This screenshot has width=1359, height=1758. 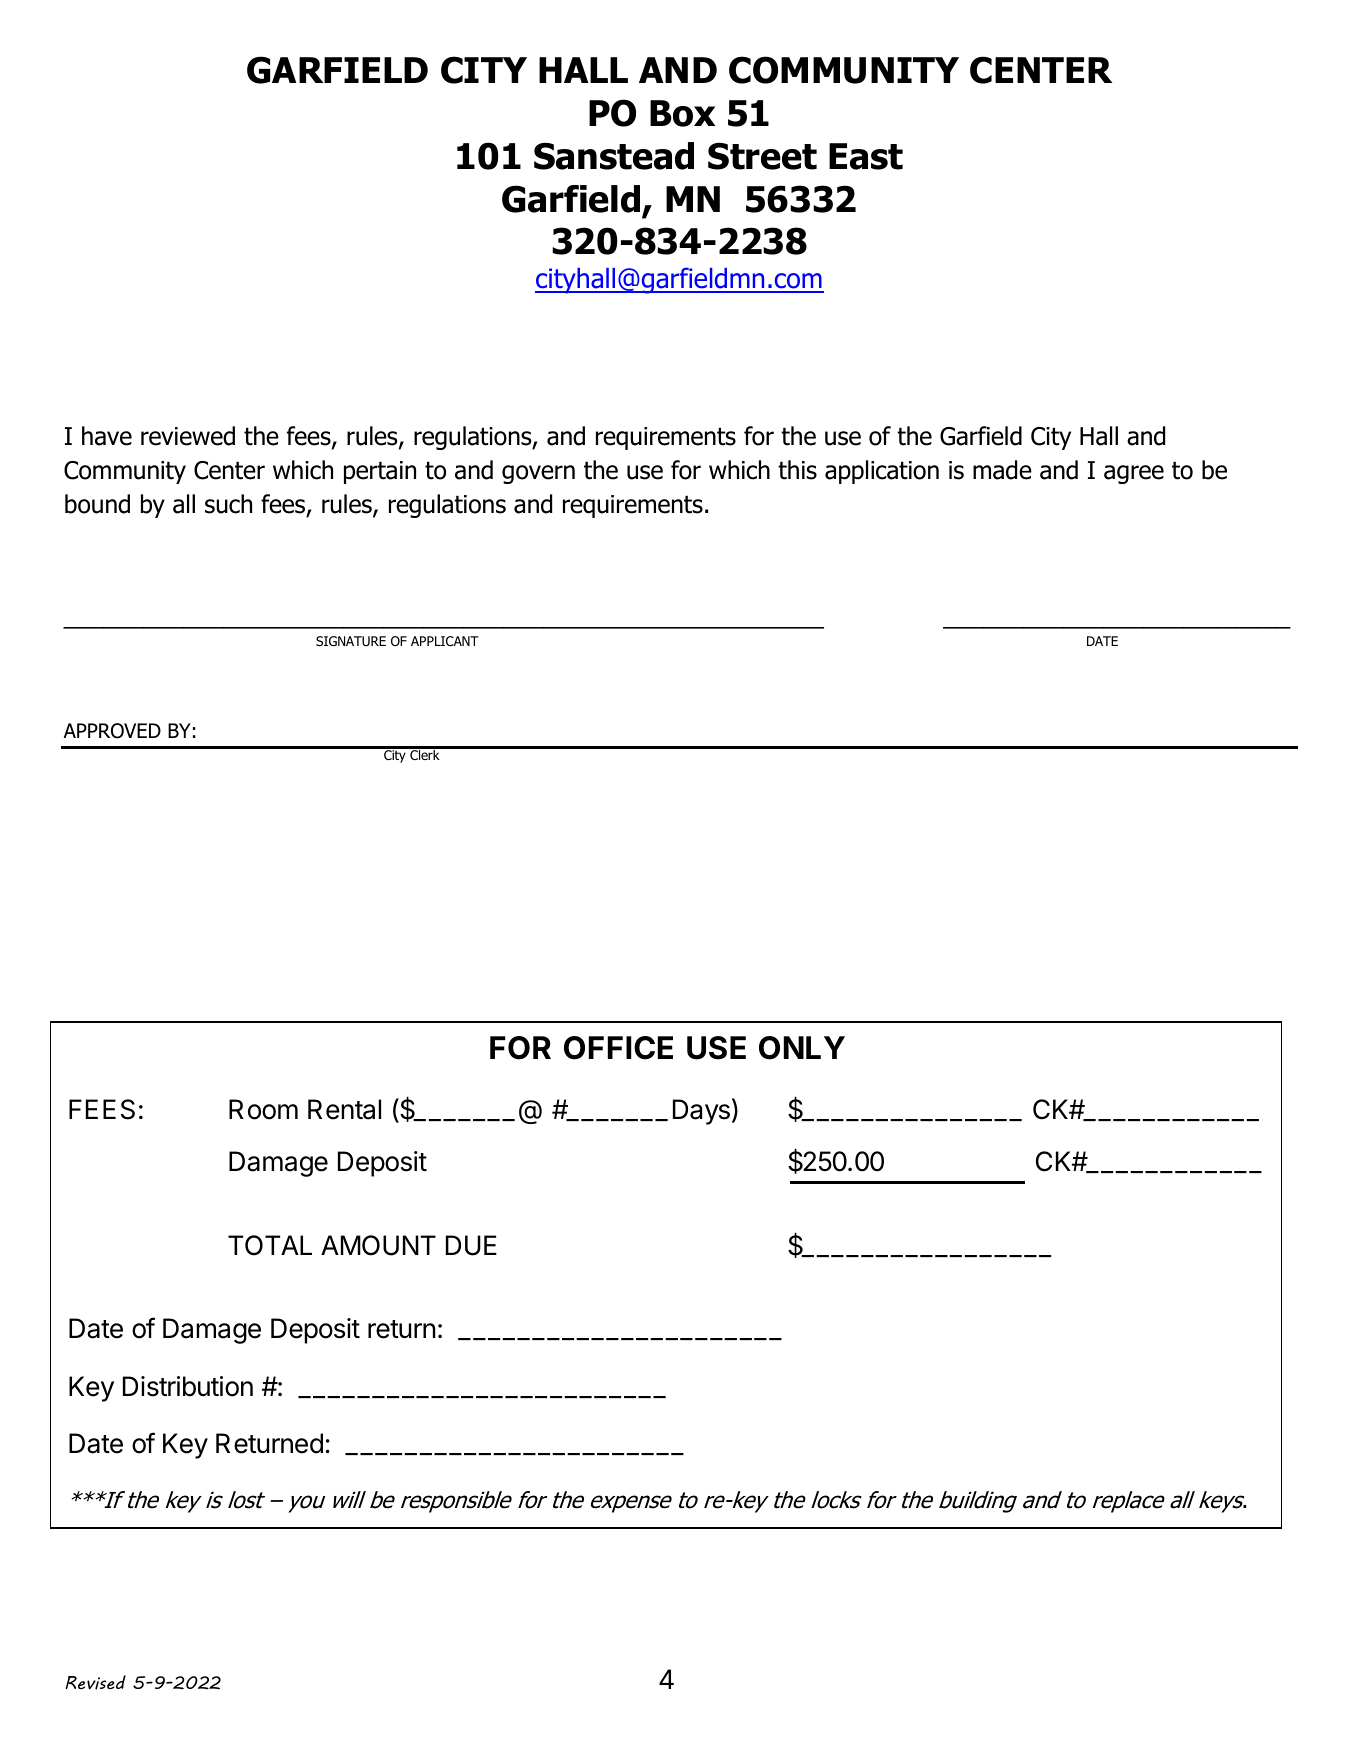 I want to click on Revised, so click(x=96, y=1682).
